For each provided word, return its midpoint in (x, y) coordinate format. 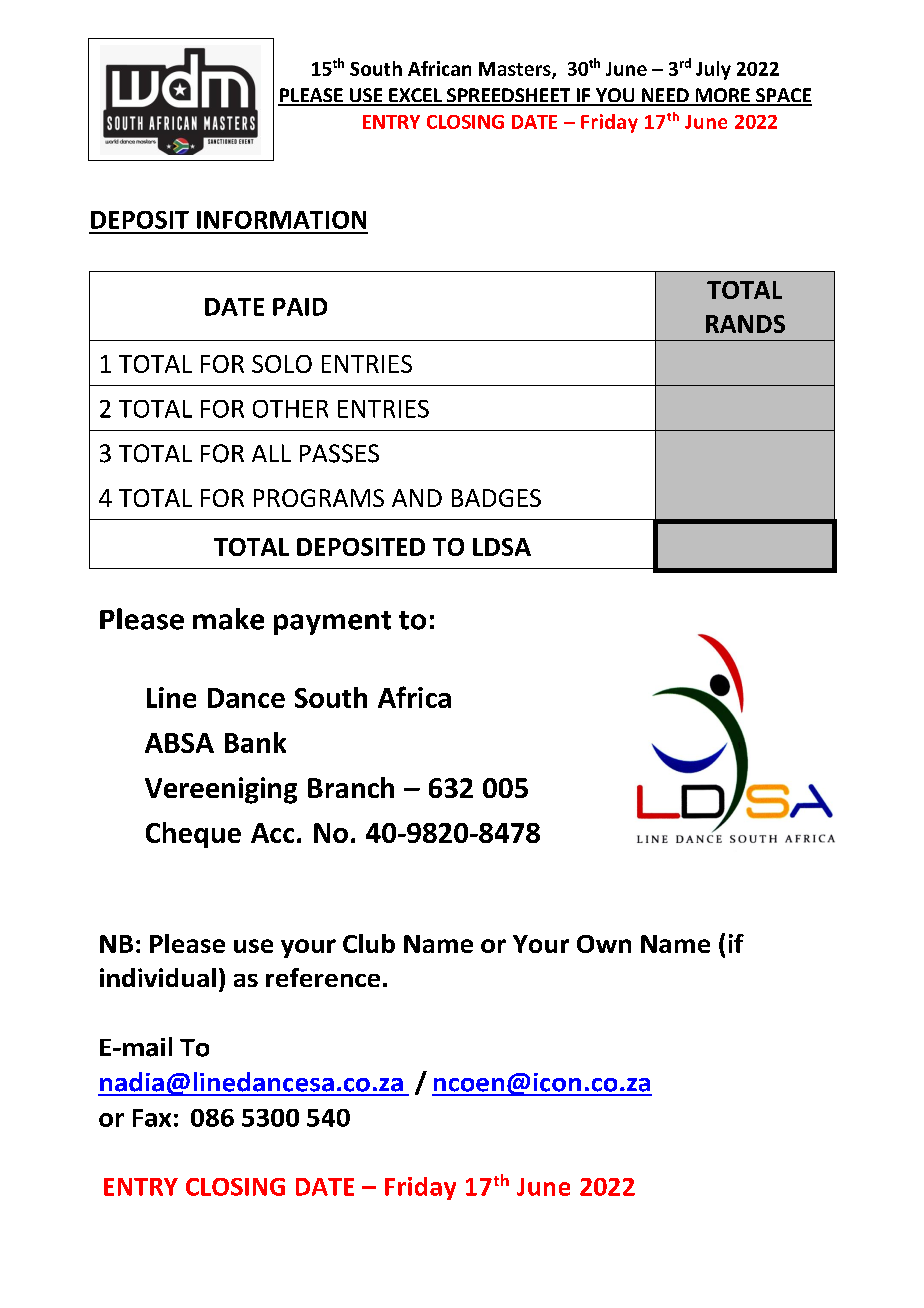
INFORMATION (281, 220)
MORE (722, 96)
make (228, 619)
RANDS (745, 324)
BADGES (496, 498)
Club (369, 943)
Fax (152, 1118)
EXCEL (415, 96)
